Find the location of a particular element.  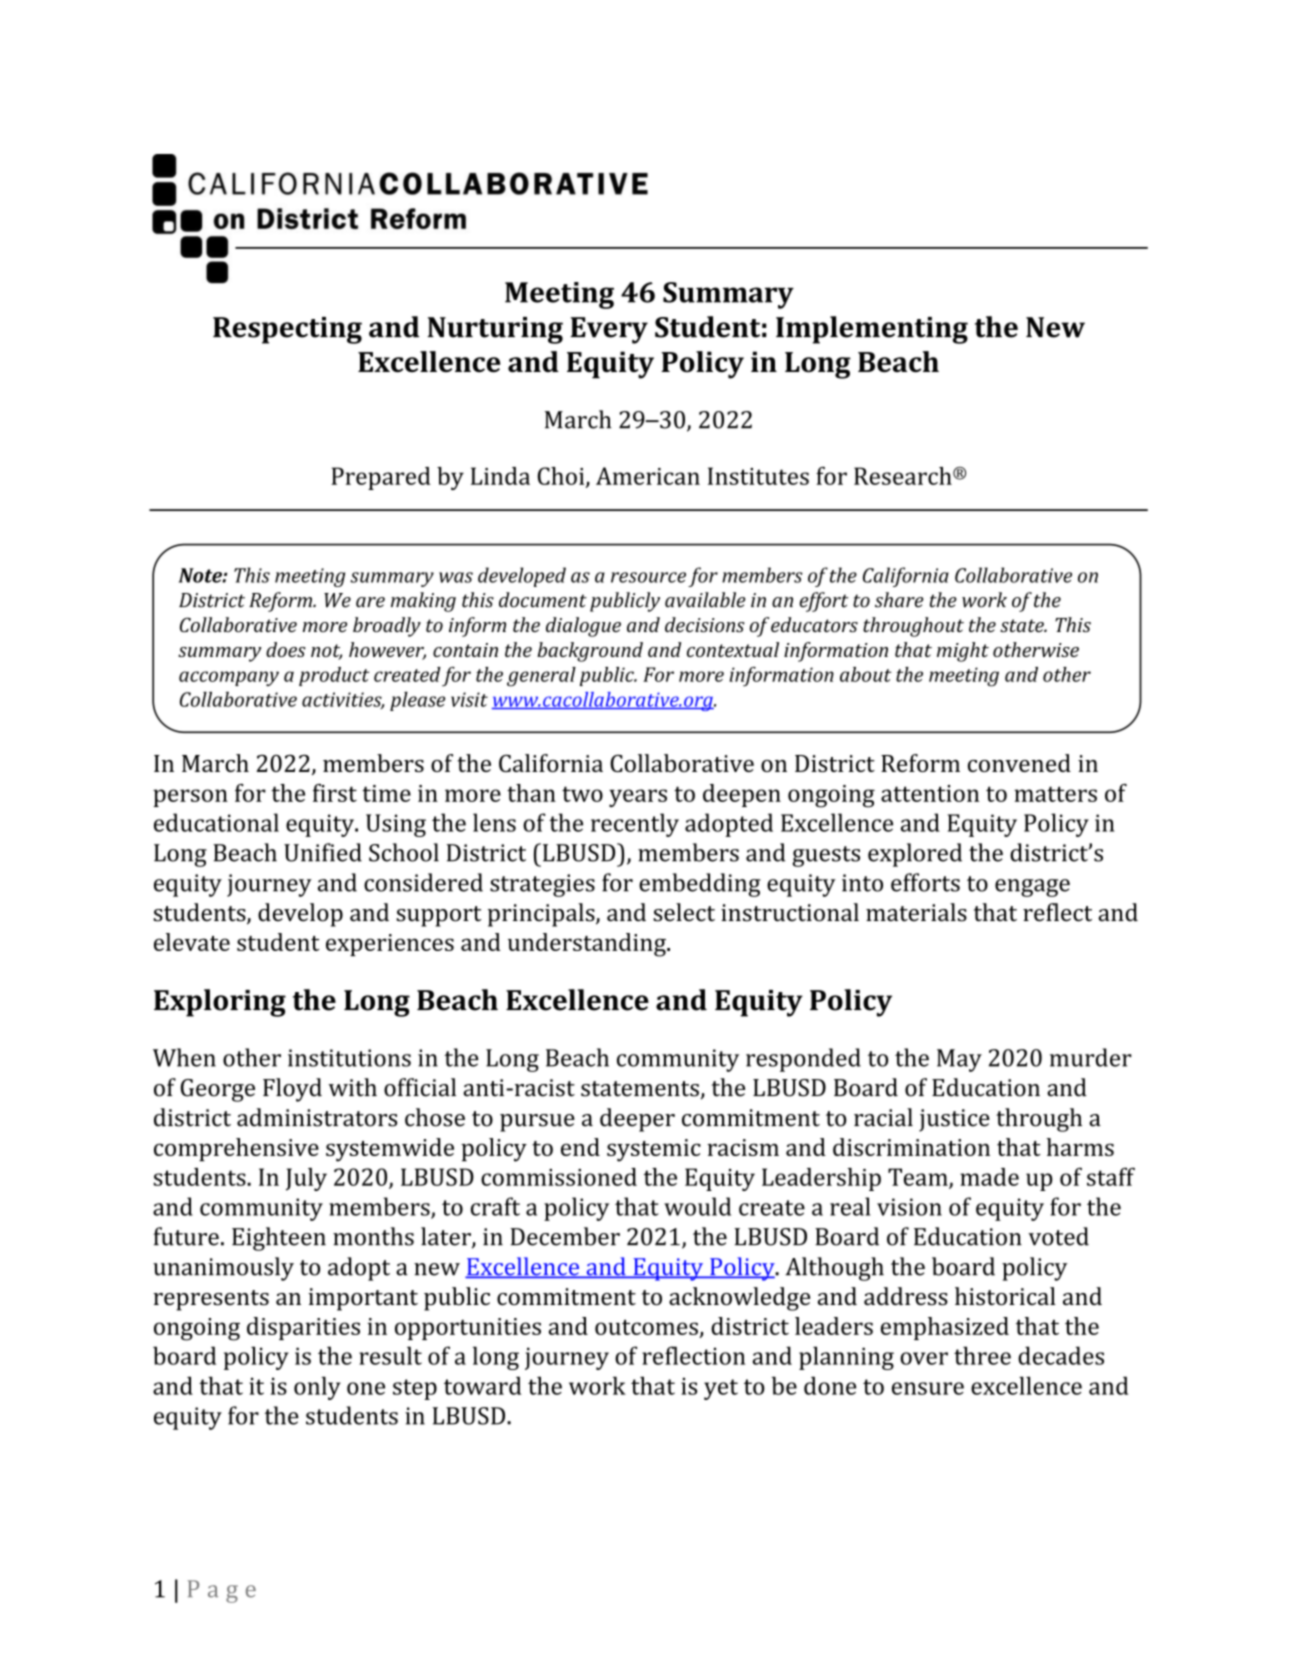

Implementing is located at coordinates (872, 330).
